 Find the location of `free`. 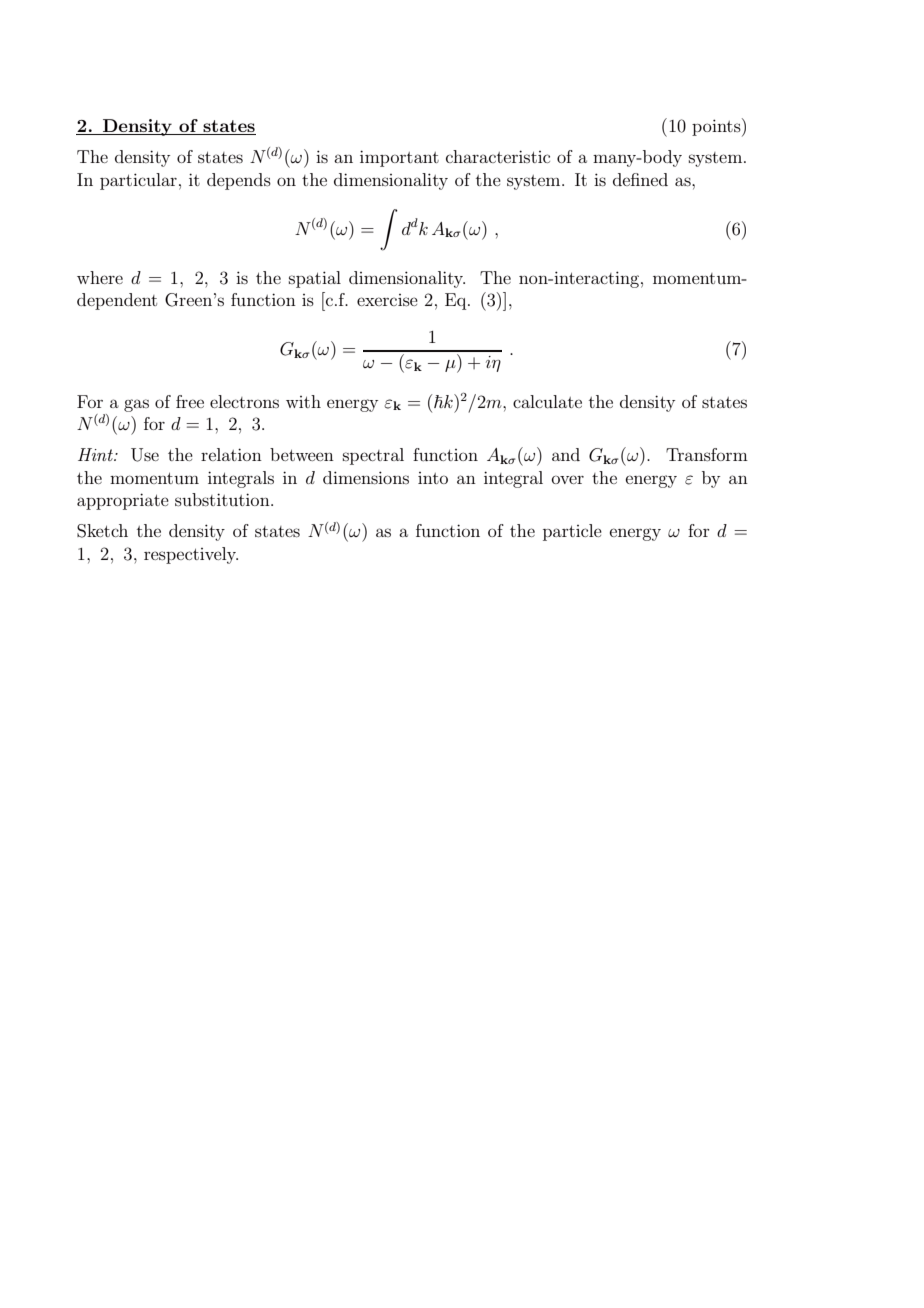

free is located at coordinates (190, 401).
